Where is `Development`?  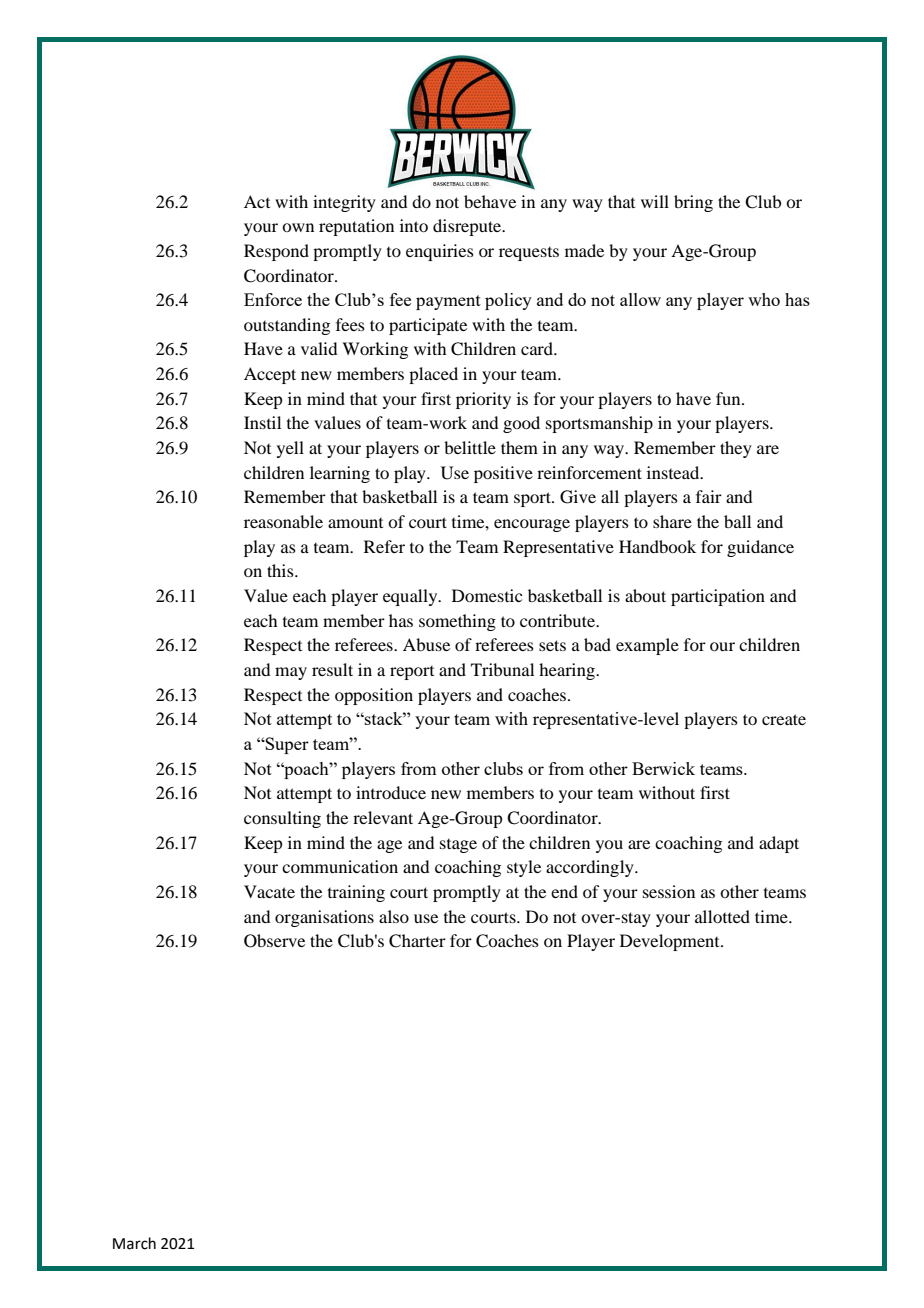 Development is located at coordinates (671, 942).
